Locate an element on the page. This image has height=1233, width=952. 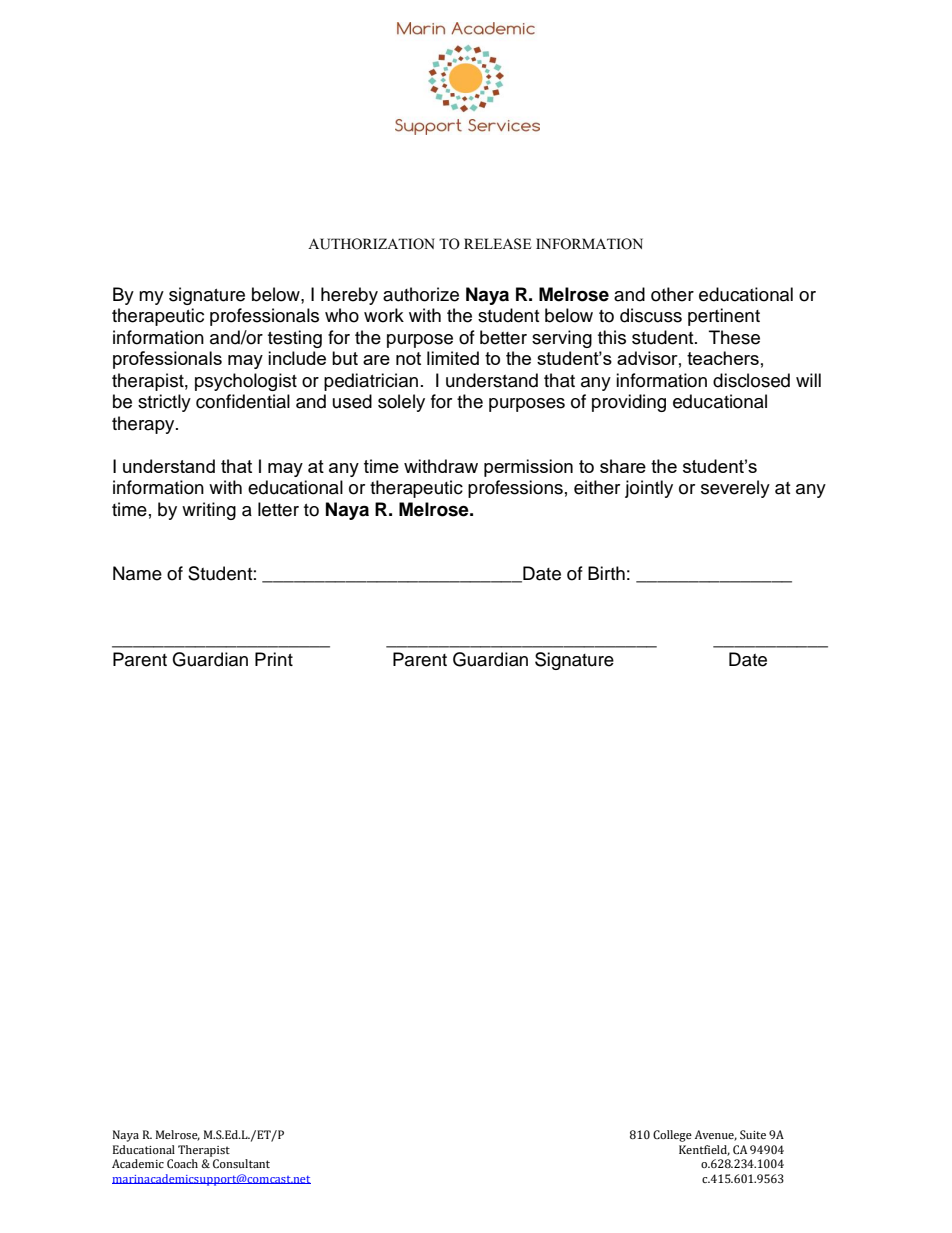
Consultant is located at coordinates (241, 1164).
